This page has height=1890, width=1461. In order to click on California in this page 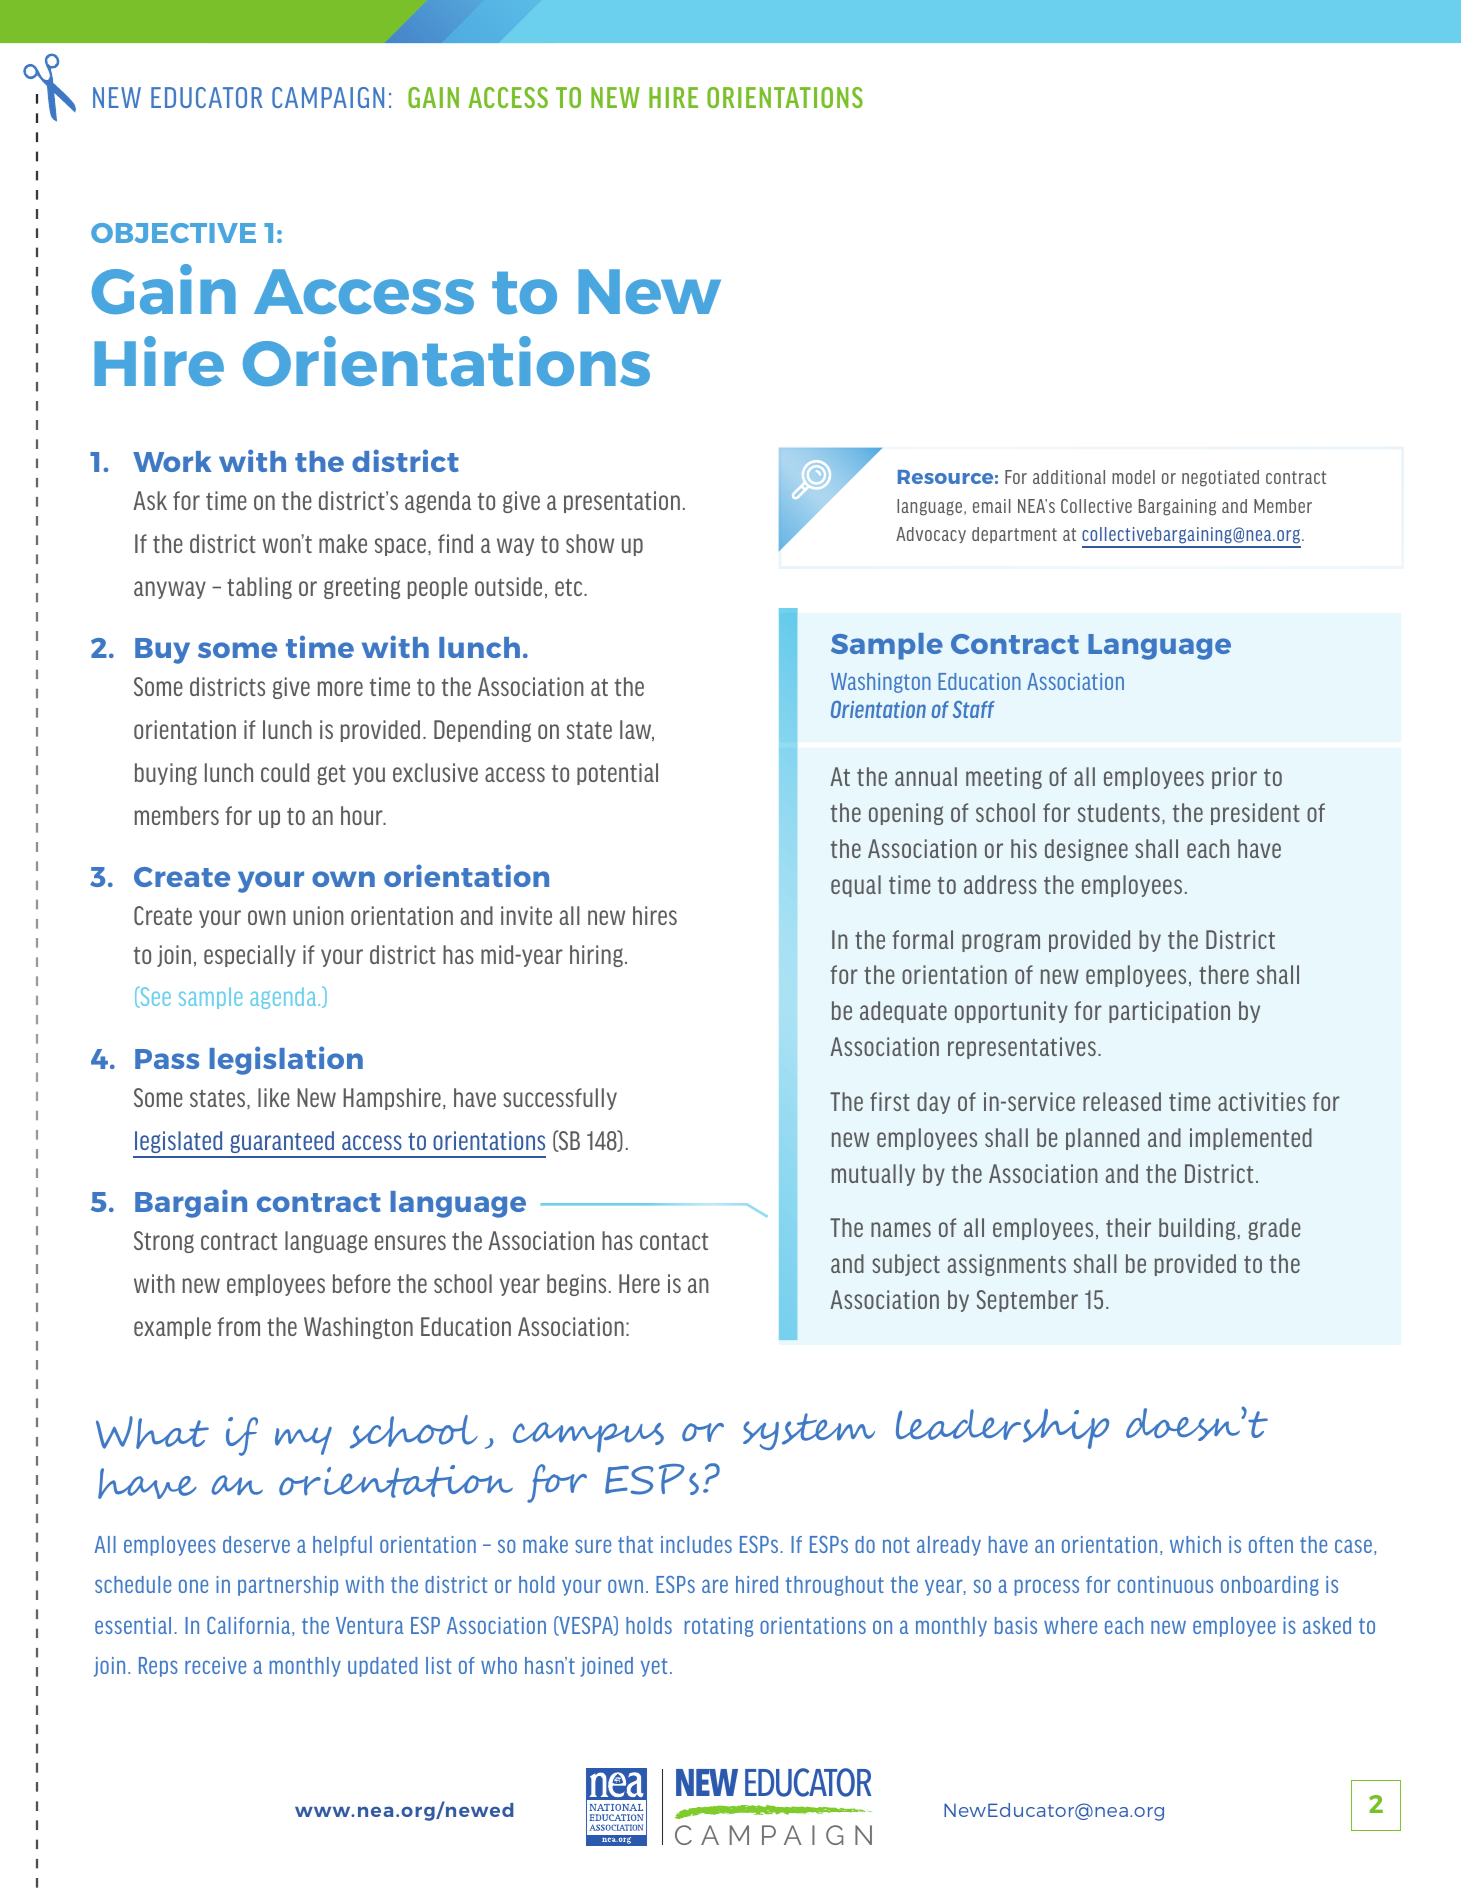, I will do `click(250, 1626)`.
